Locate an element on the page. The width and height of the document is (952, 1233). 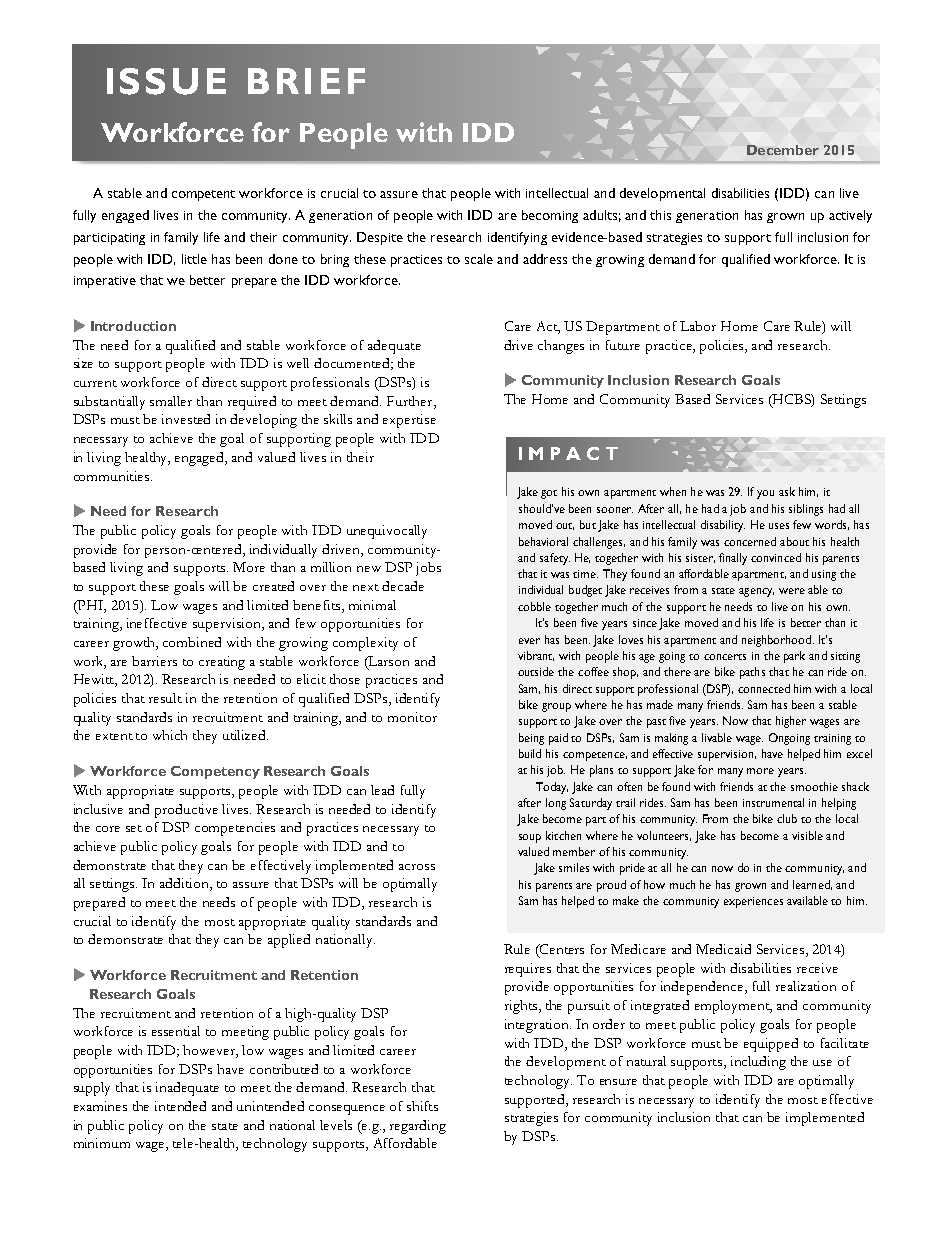
build is located at coordinates (530, 753).
